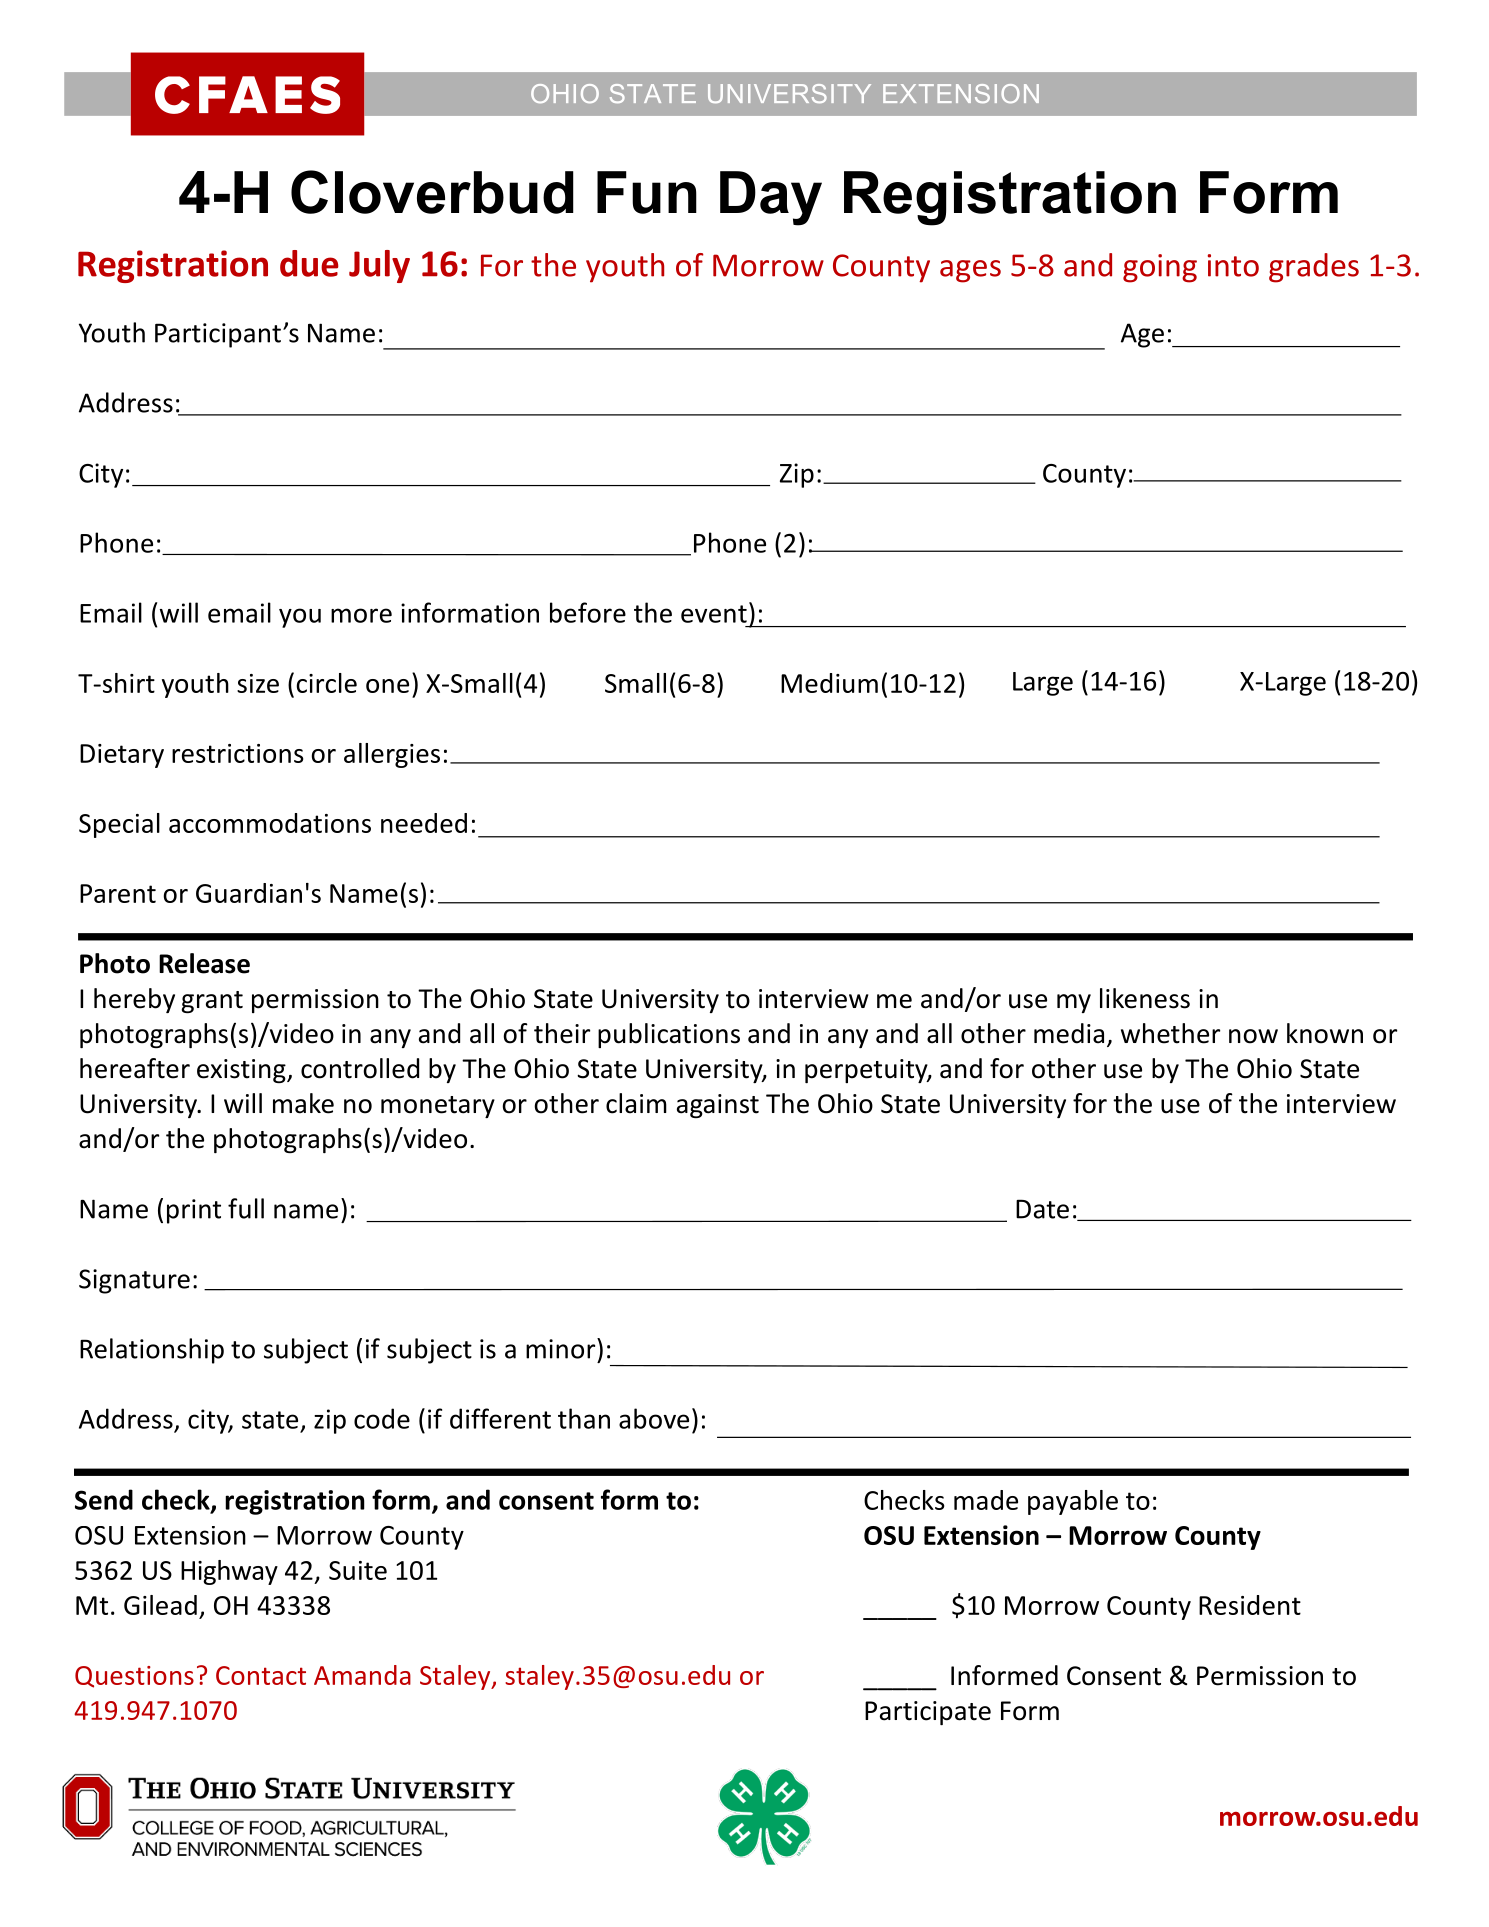 The image size is (1489, 1927). Describe the element at coordinates (261, 1675) in the image. I see `Contact` at that location.
